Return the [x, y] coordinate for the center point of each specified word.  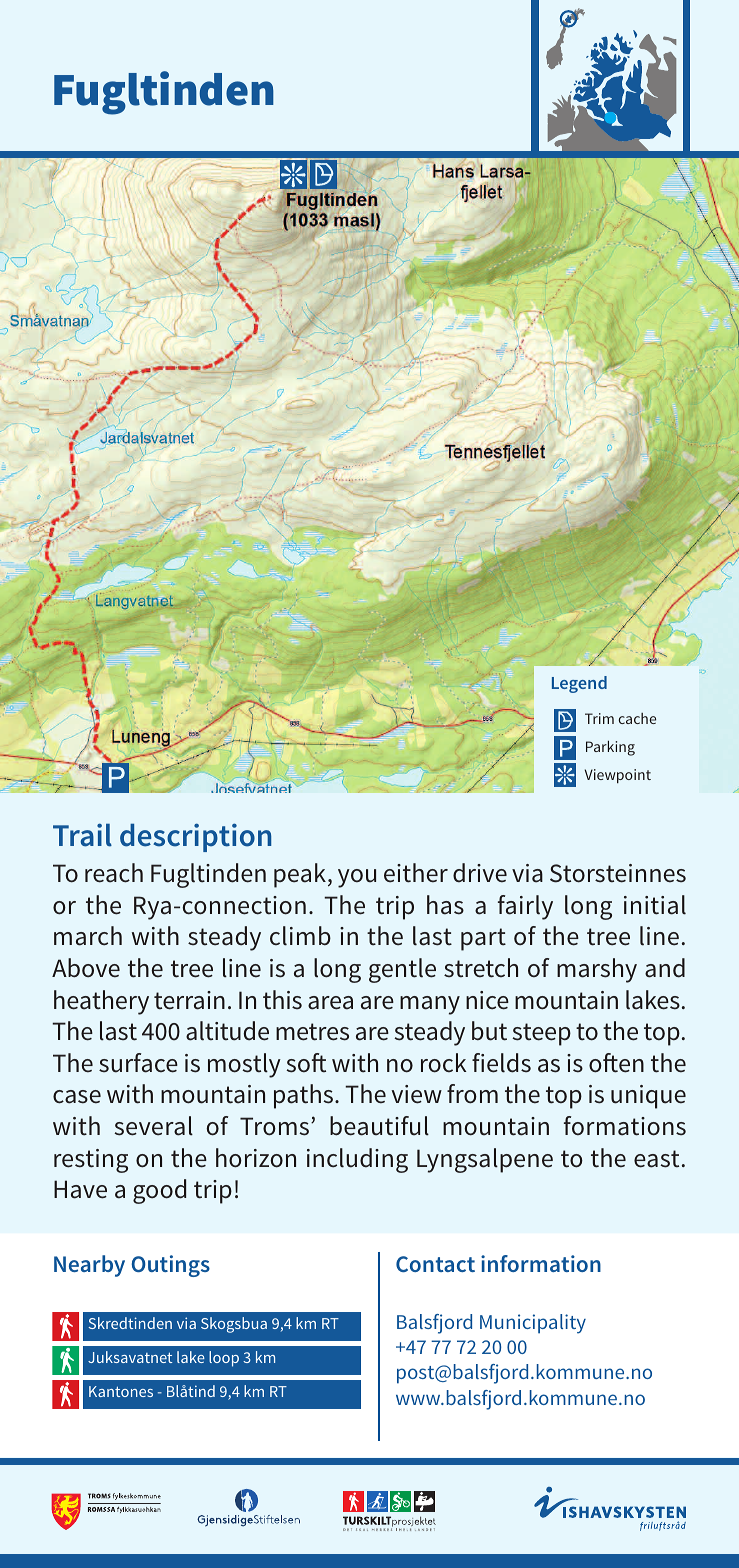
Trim [599, 718]
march [88, 936]
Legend [579, 684]
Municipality [533, 1324]
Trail [82, 835]
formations [625, 1126]
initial [655, 905]
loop [224, 1359]
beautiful [379, 1126]
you [357, 878]
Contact [435, 1264]
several [153, 1126]
